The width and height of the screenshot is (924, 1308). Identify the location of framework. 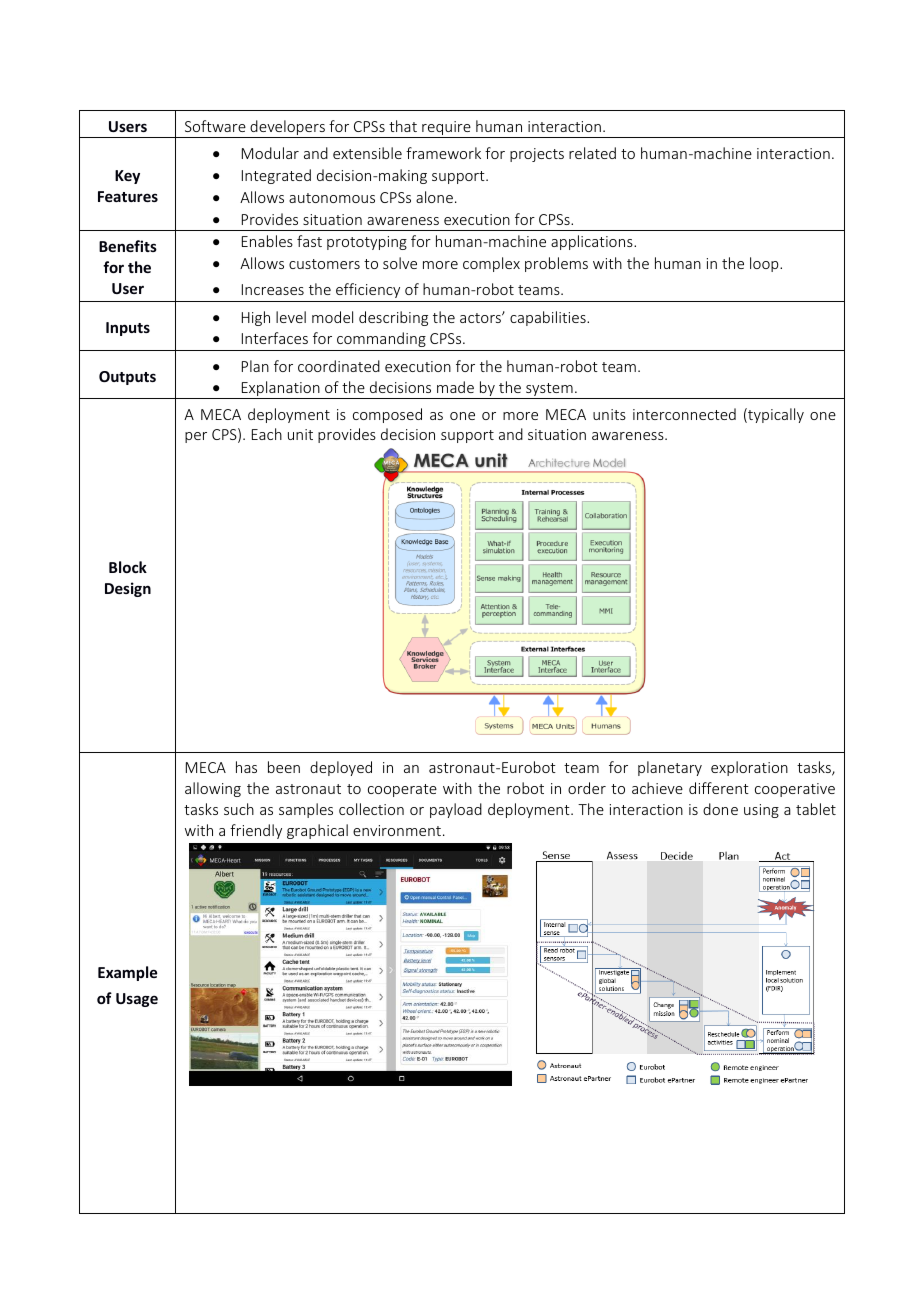
(443, 153).
